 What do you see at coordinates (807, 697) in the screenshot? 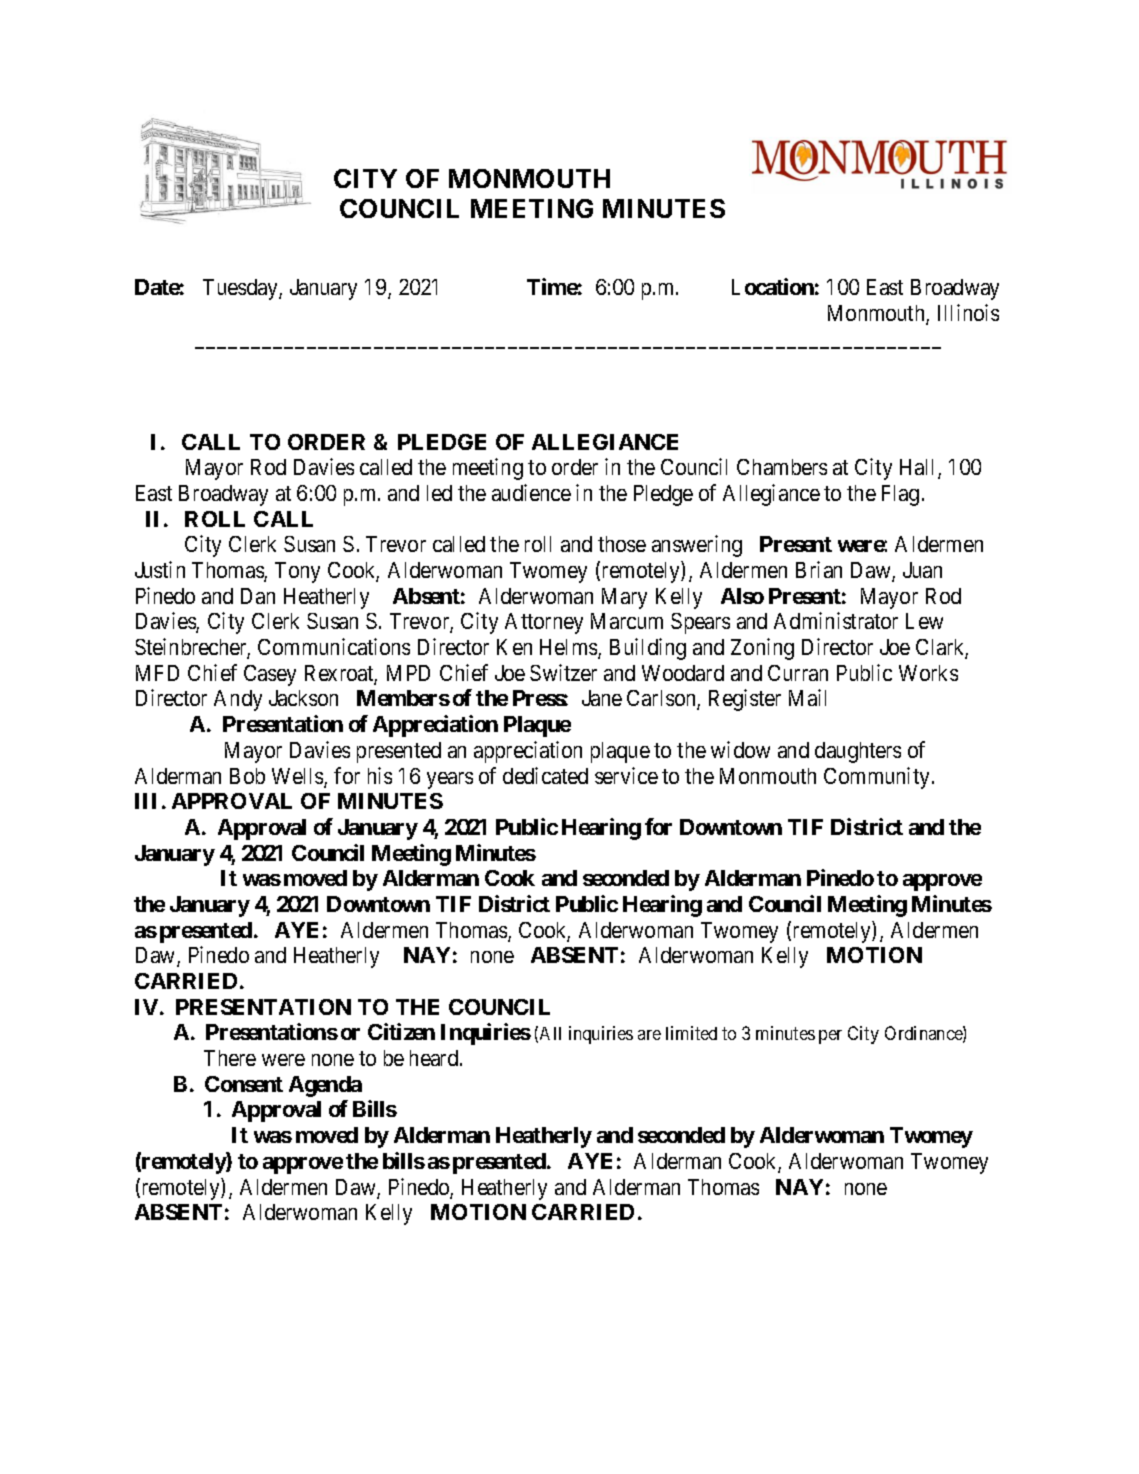
I see `Mail` at bounding box center [807, 697].
